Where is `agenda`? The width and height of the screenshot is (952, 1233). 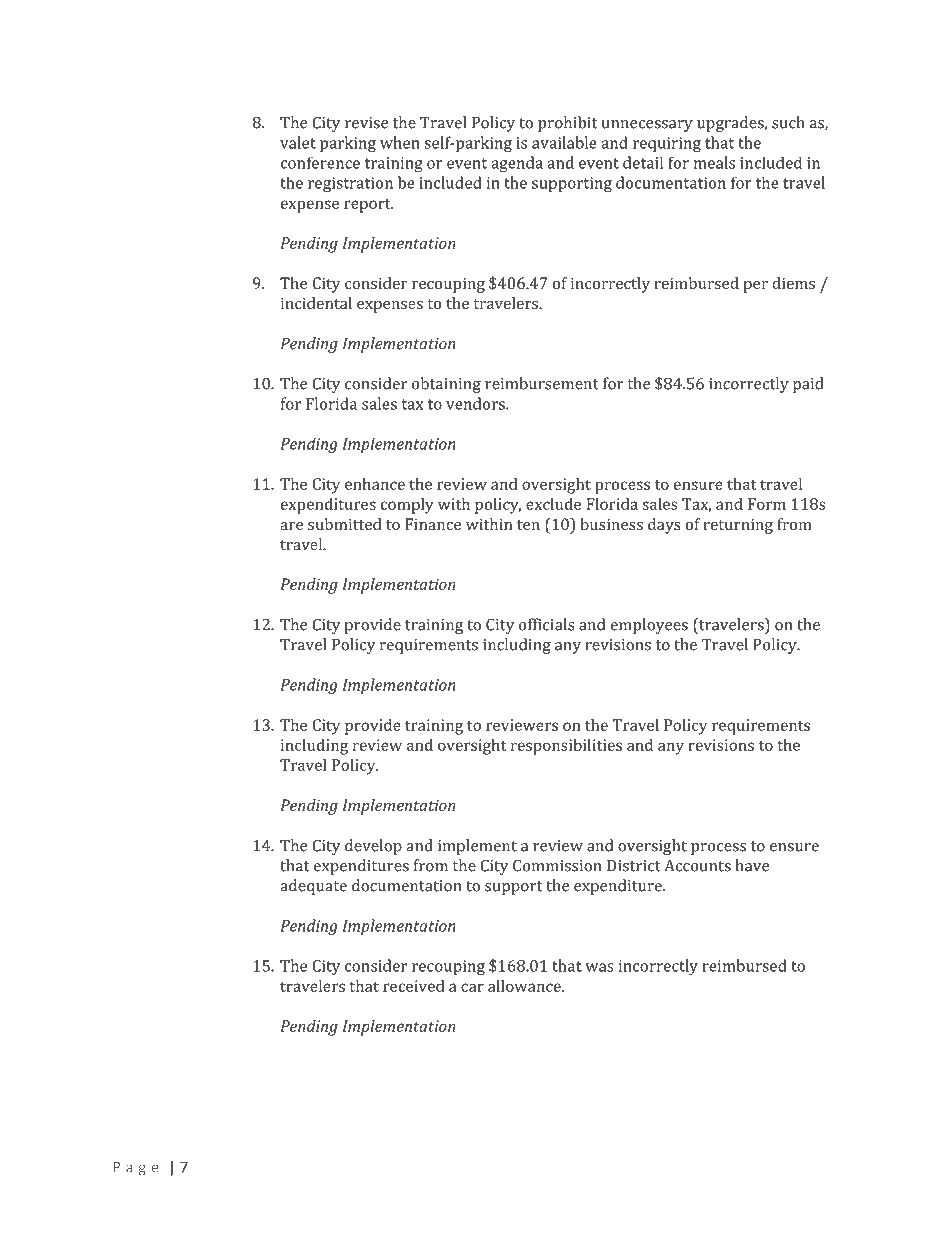
agenda is located at coordinates (517, 164).
